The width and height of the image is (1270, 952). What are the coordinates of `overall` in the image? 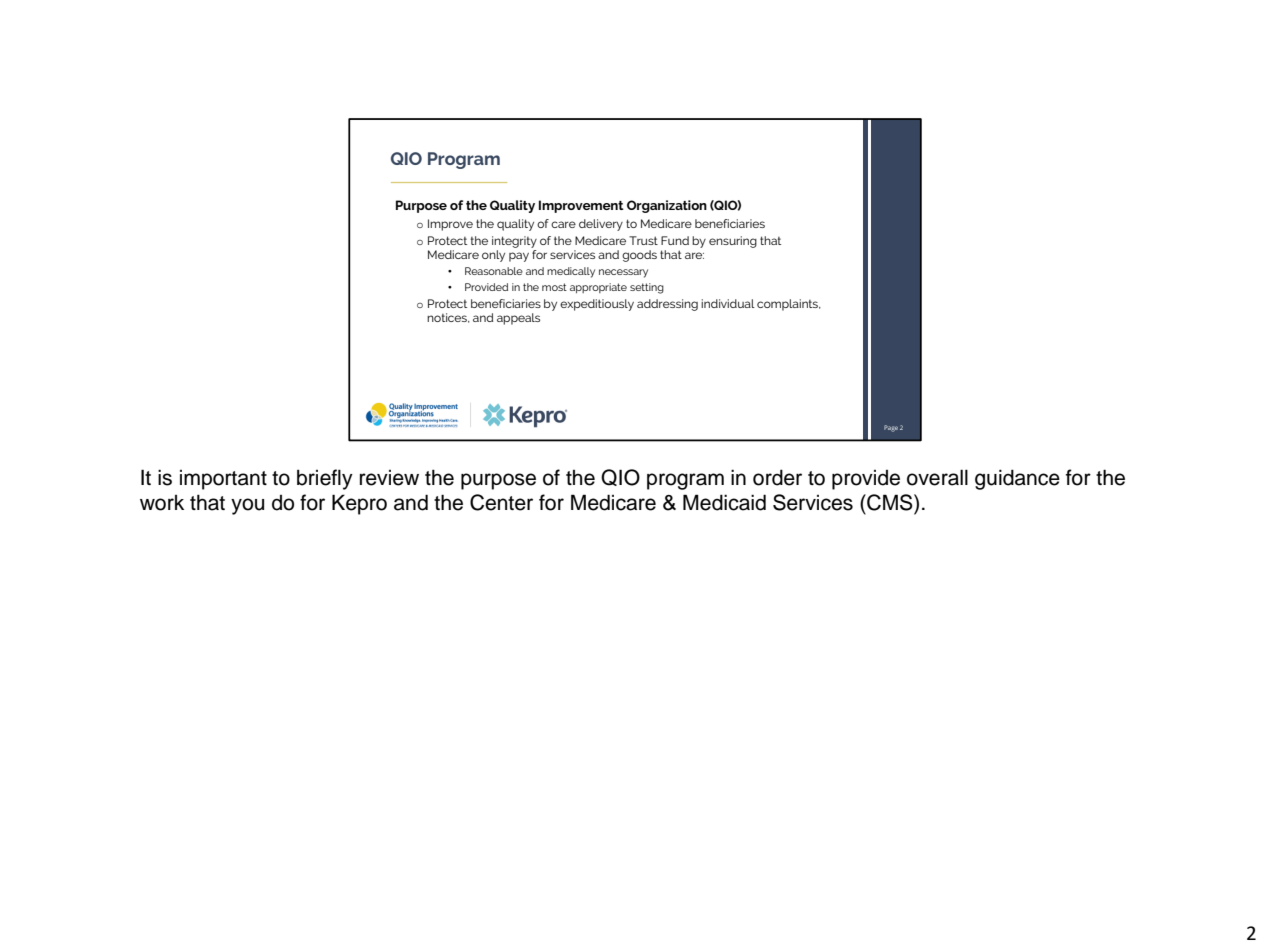 It's located at (937, 477).
